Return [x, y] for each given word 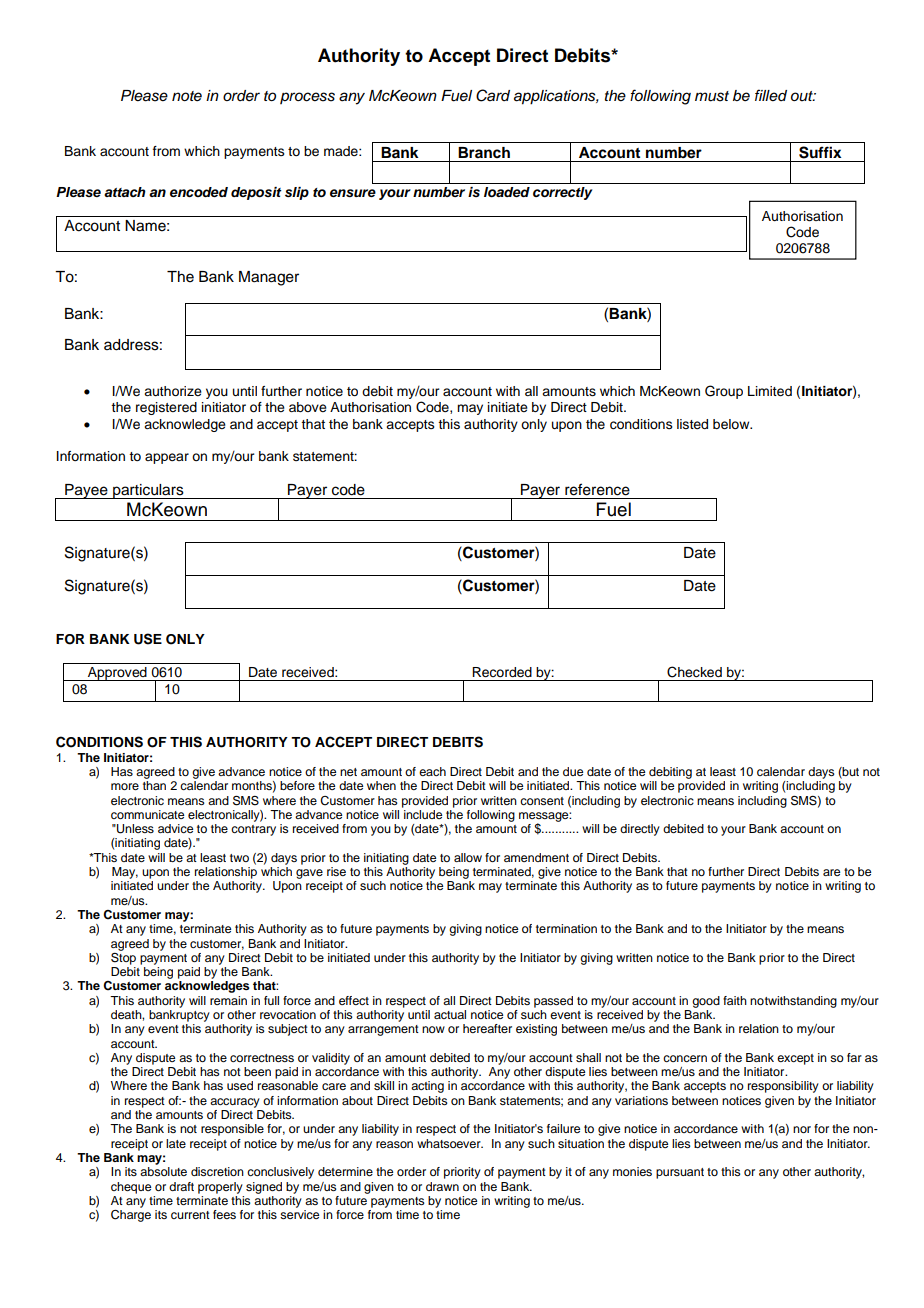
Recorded [502, 672]
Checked [694, 672]
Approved [117, 674]
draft [181, 1186]
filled [771, 95]
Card [493, 95]
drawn [442, 1186]
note [187, 96]
